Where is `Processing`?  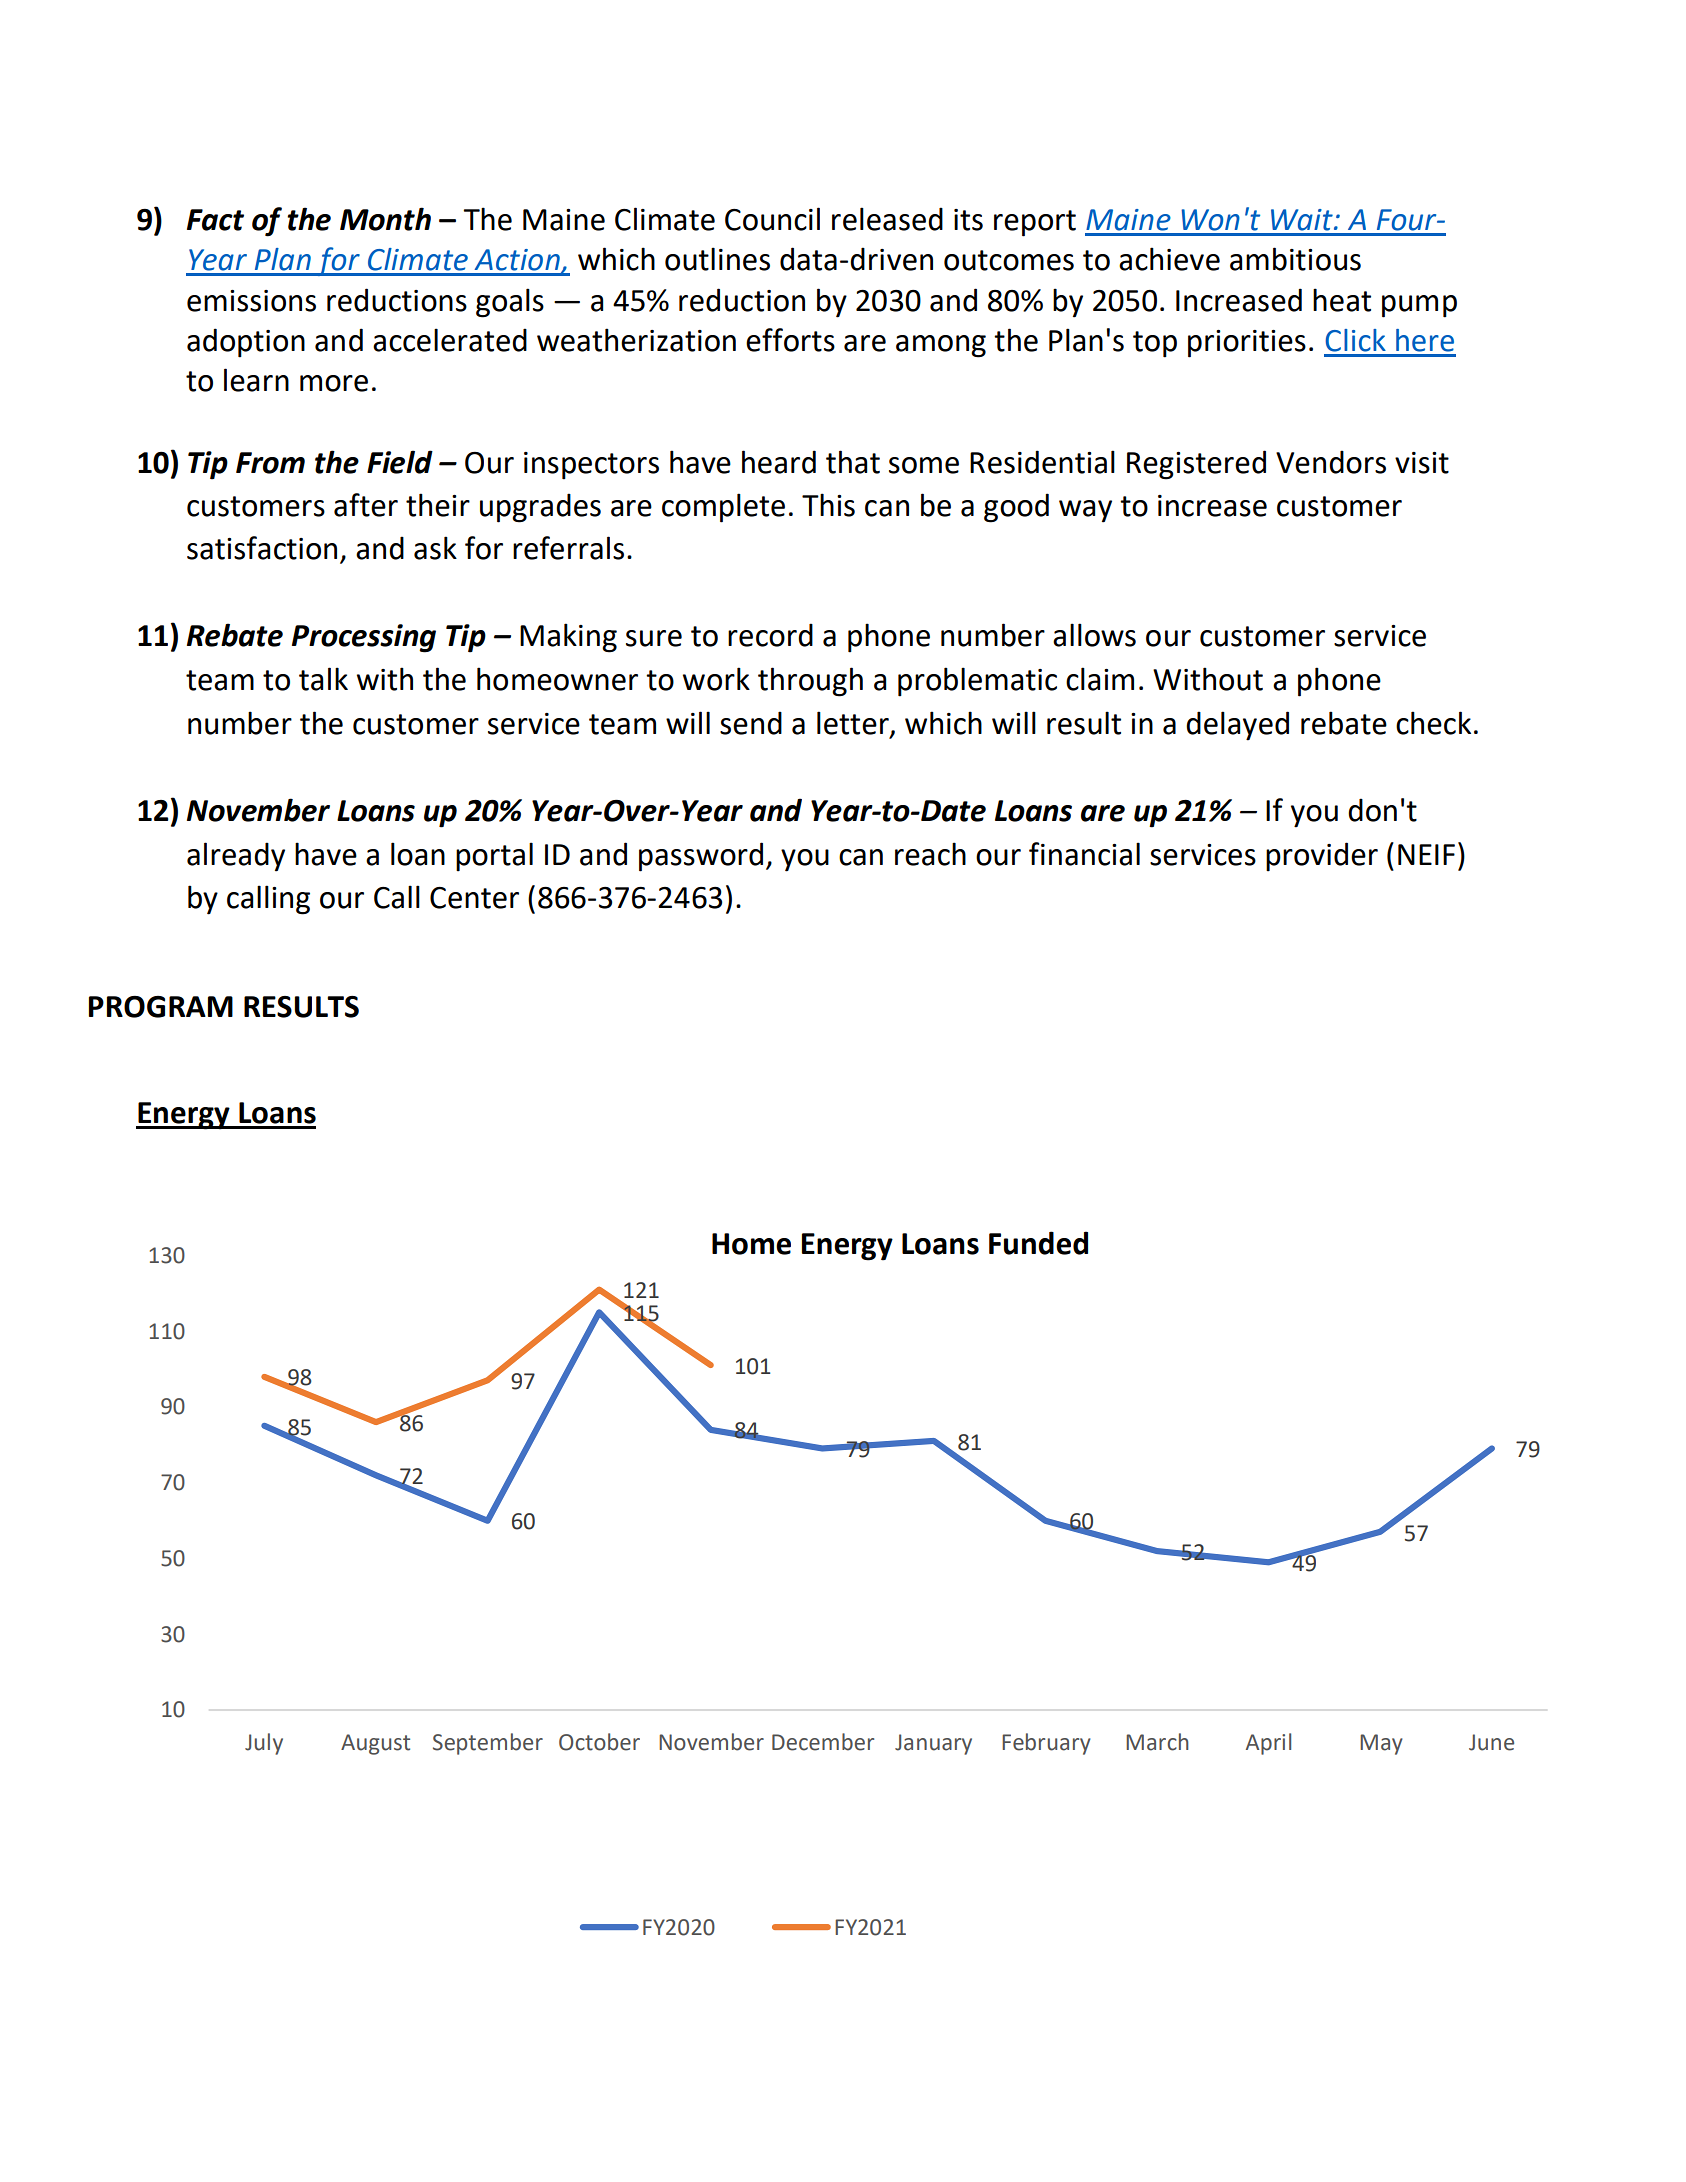
Processing is located at coordinates (364, 638).
